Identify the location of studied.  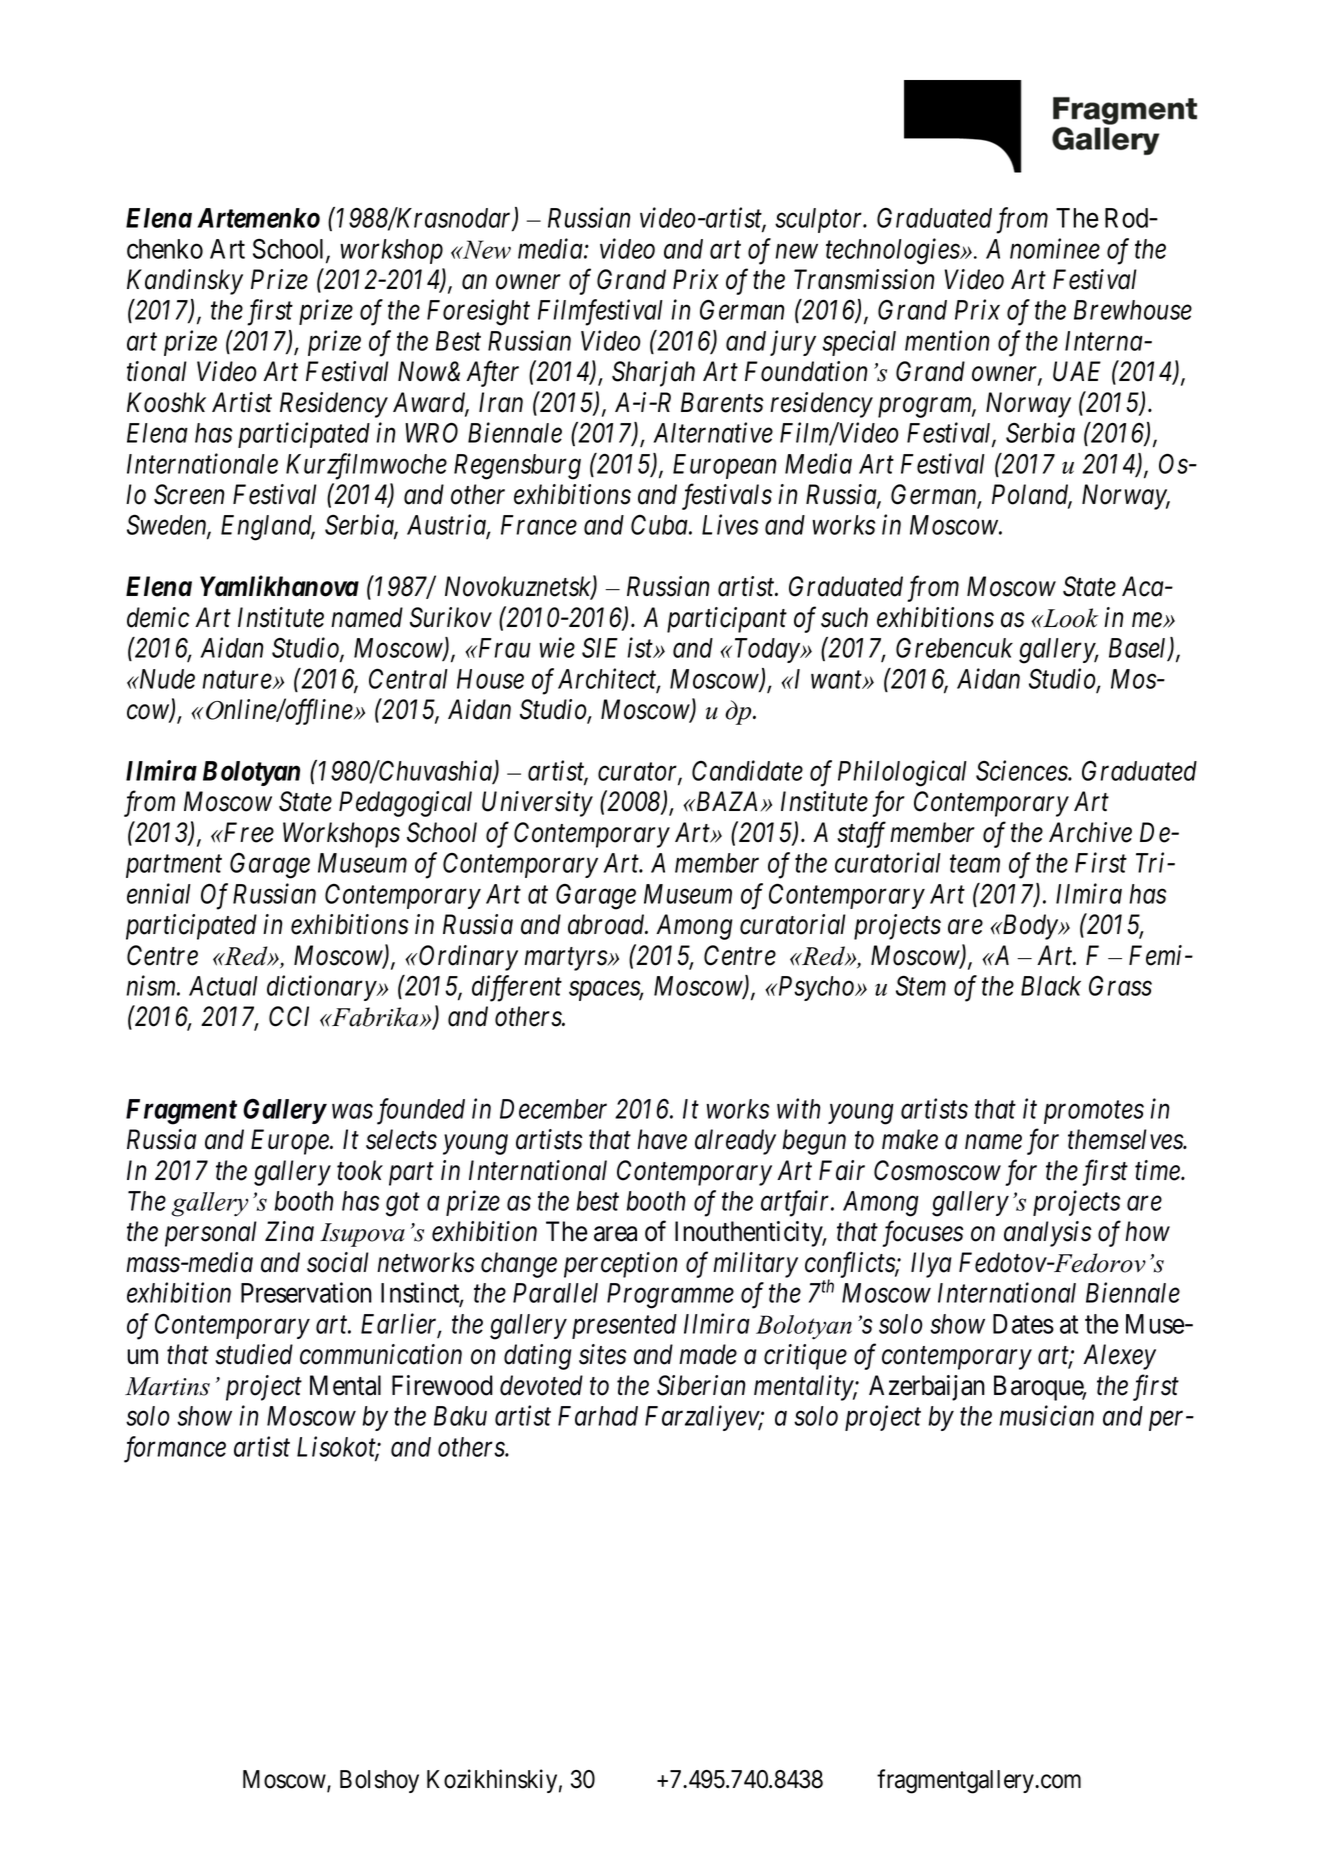
(254, 1354).
